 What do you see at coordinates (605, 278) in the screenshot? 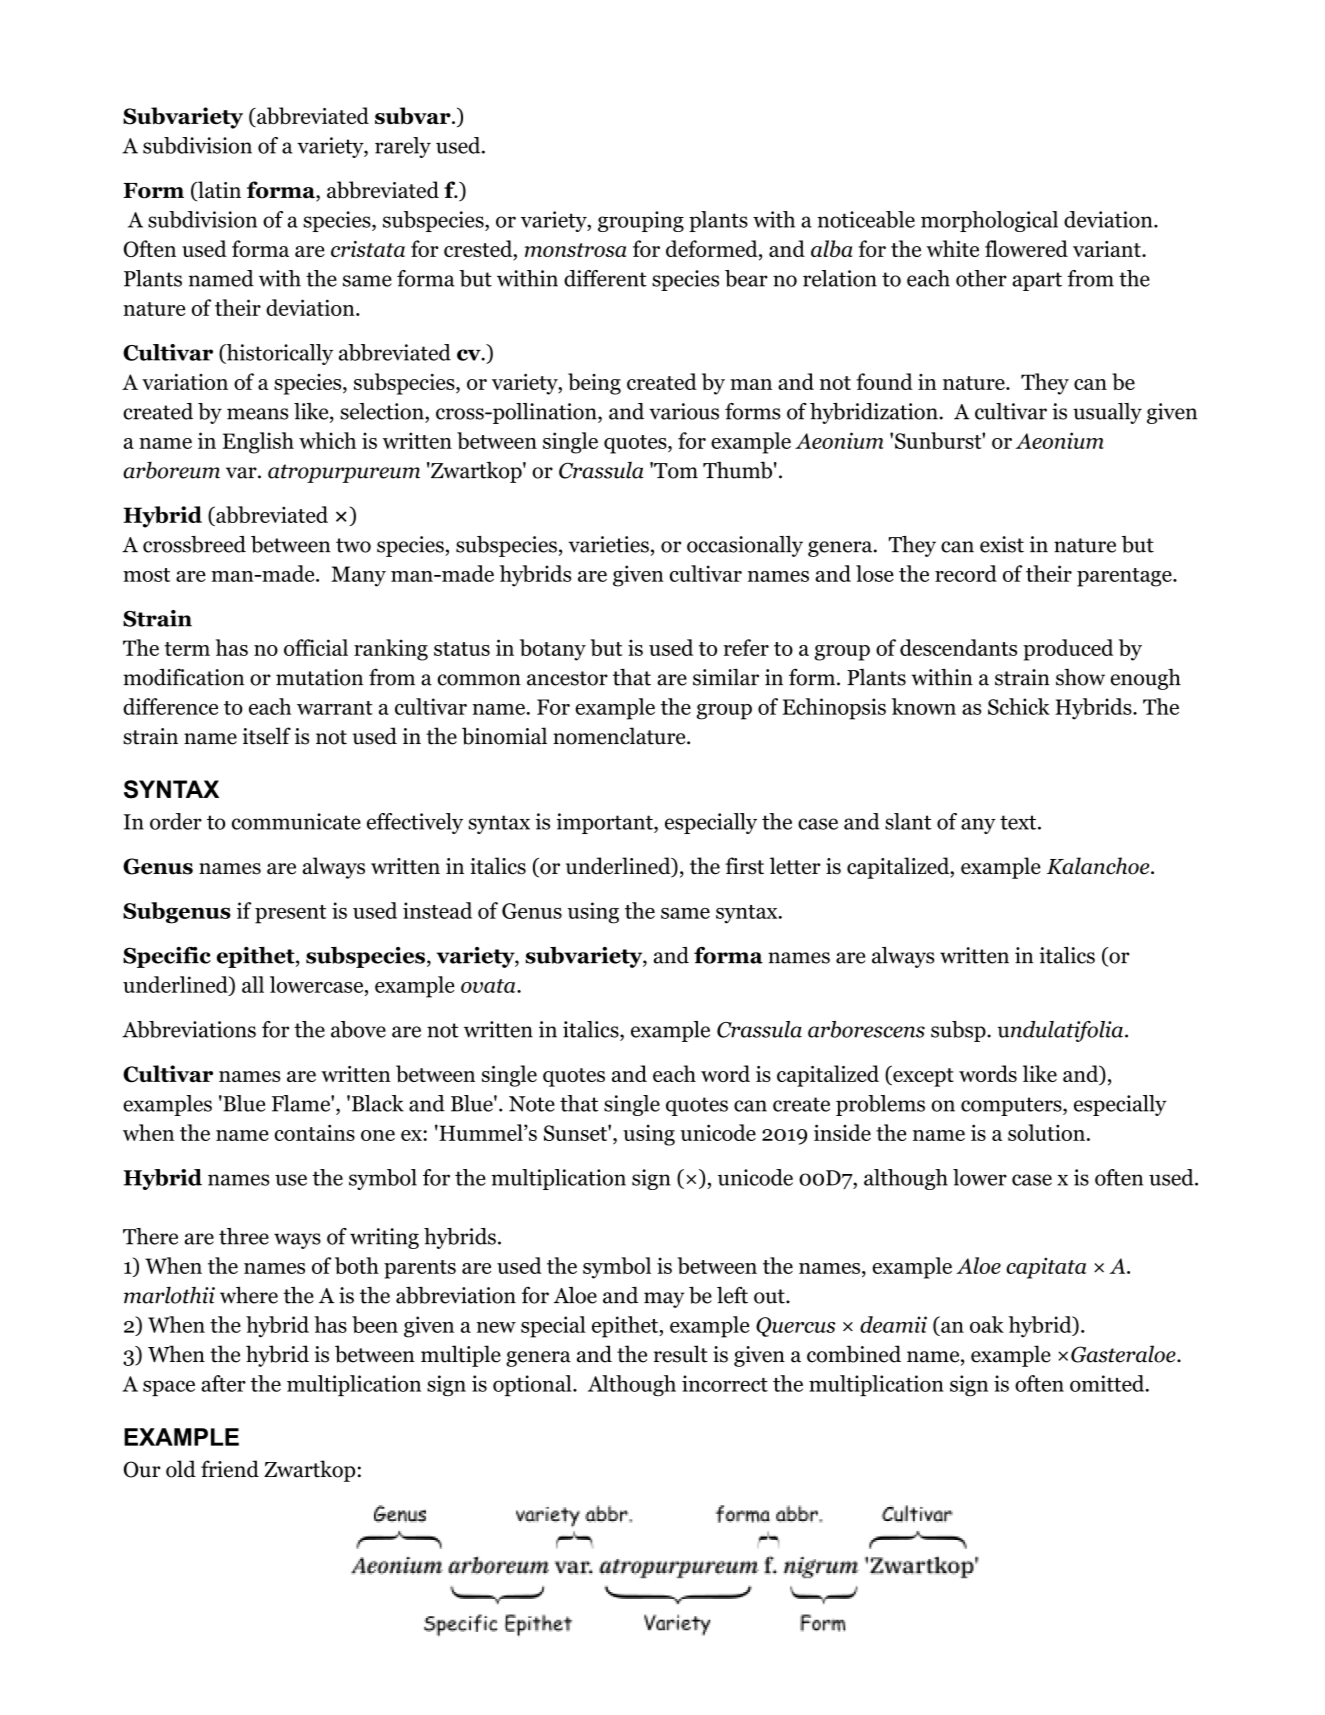
I see `different` at bounding box center [605, 278].
